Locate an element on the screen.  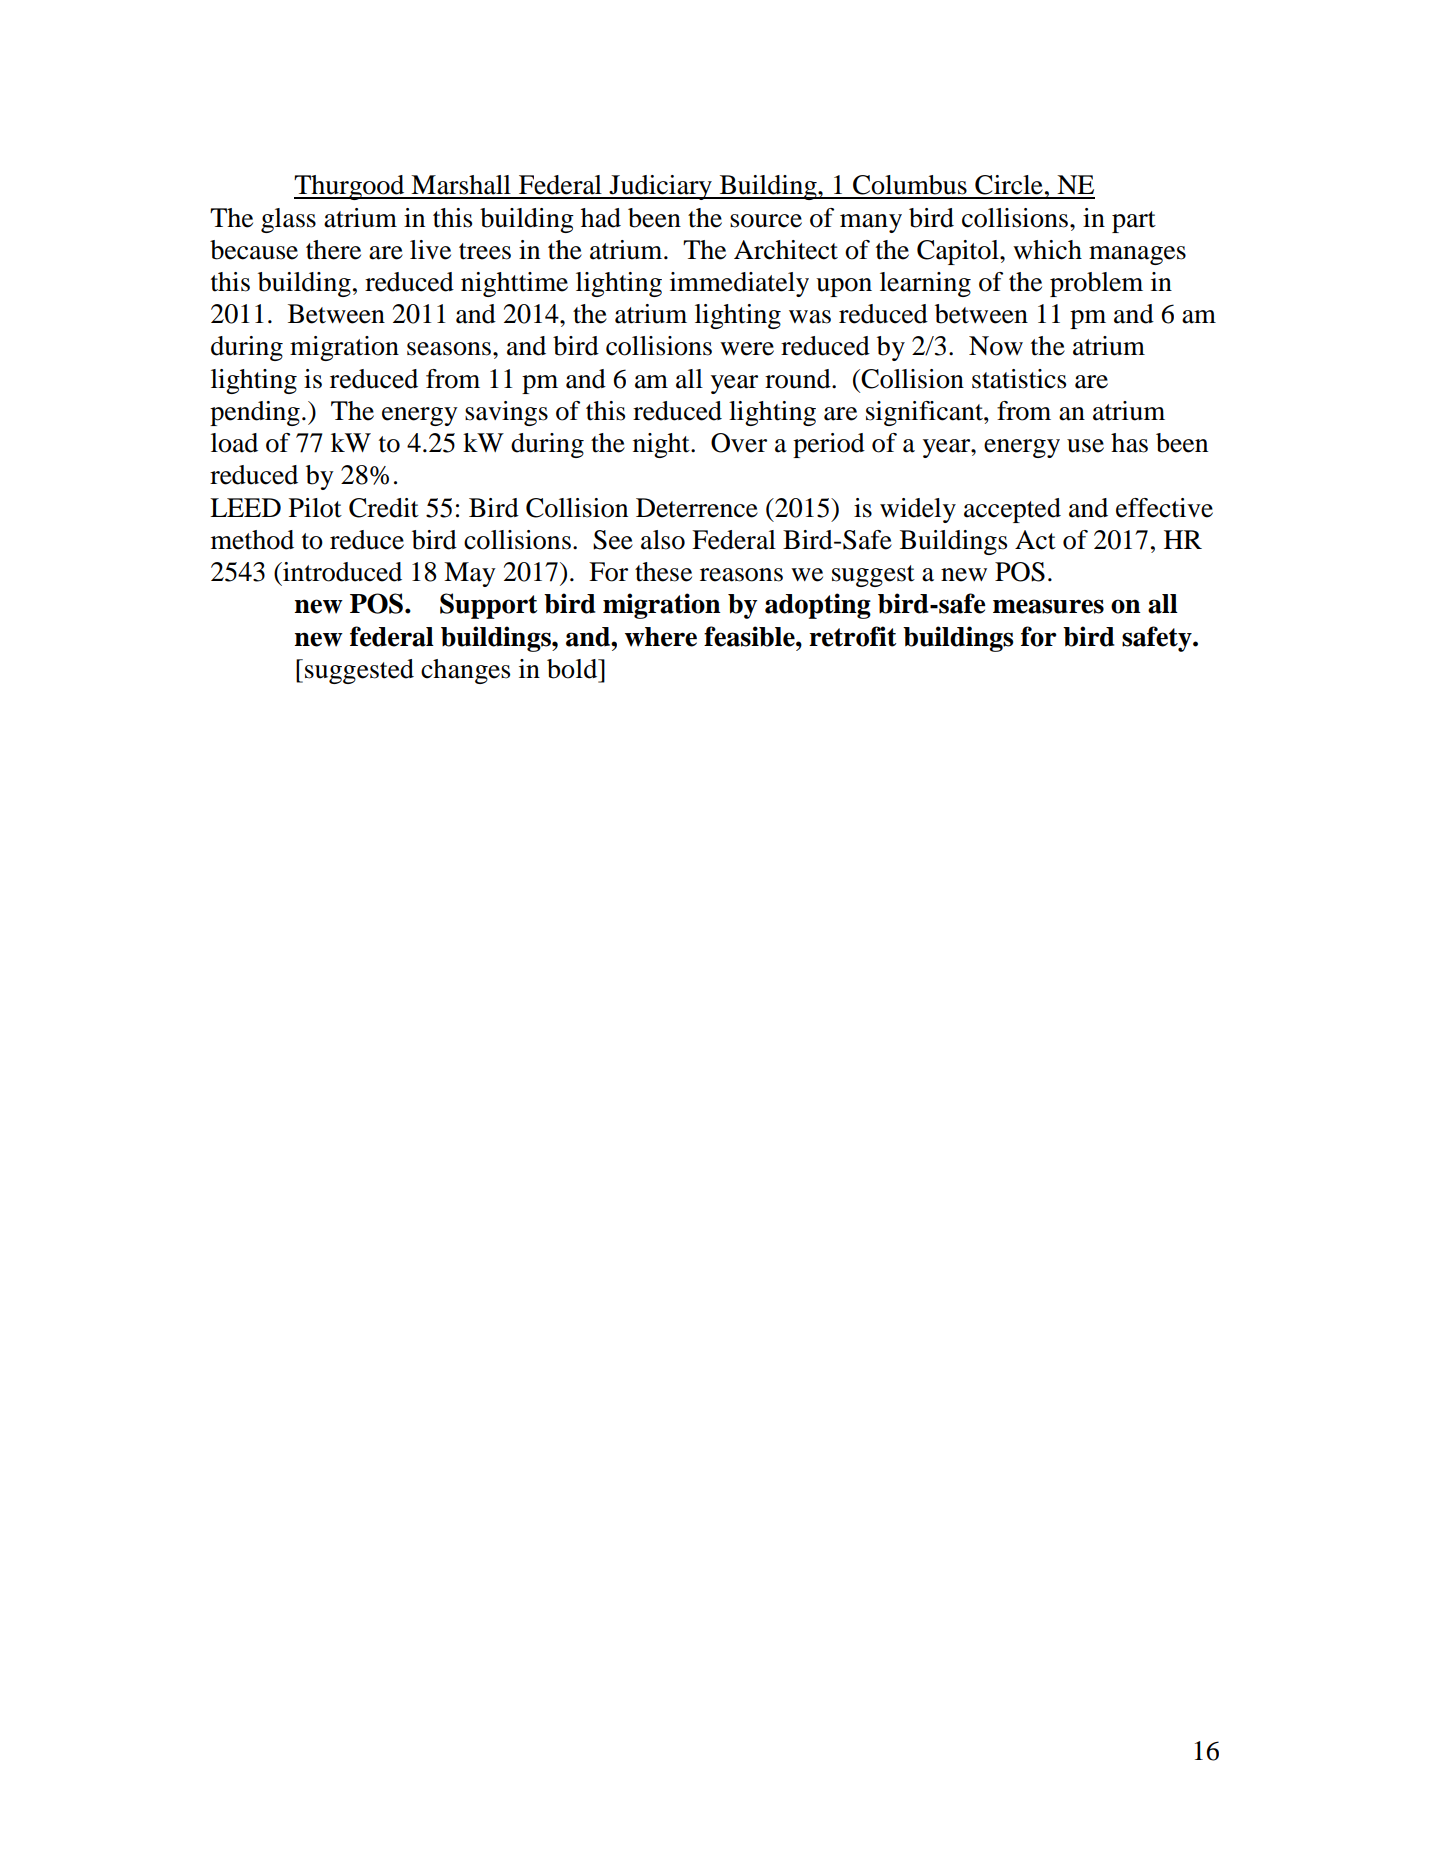
Pilot is located at coordinates (315, 508).
